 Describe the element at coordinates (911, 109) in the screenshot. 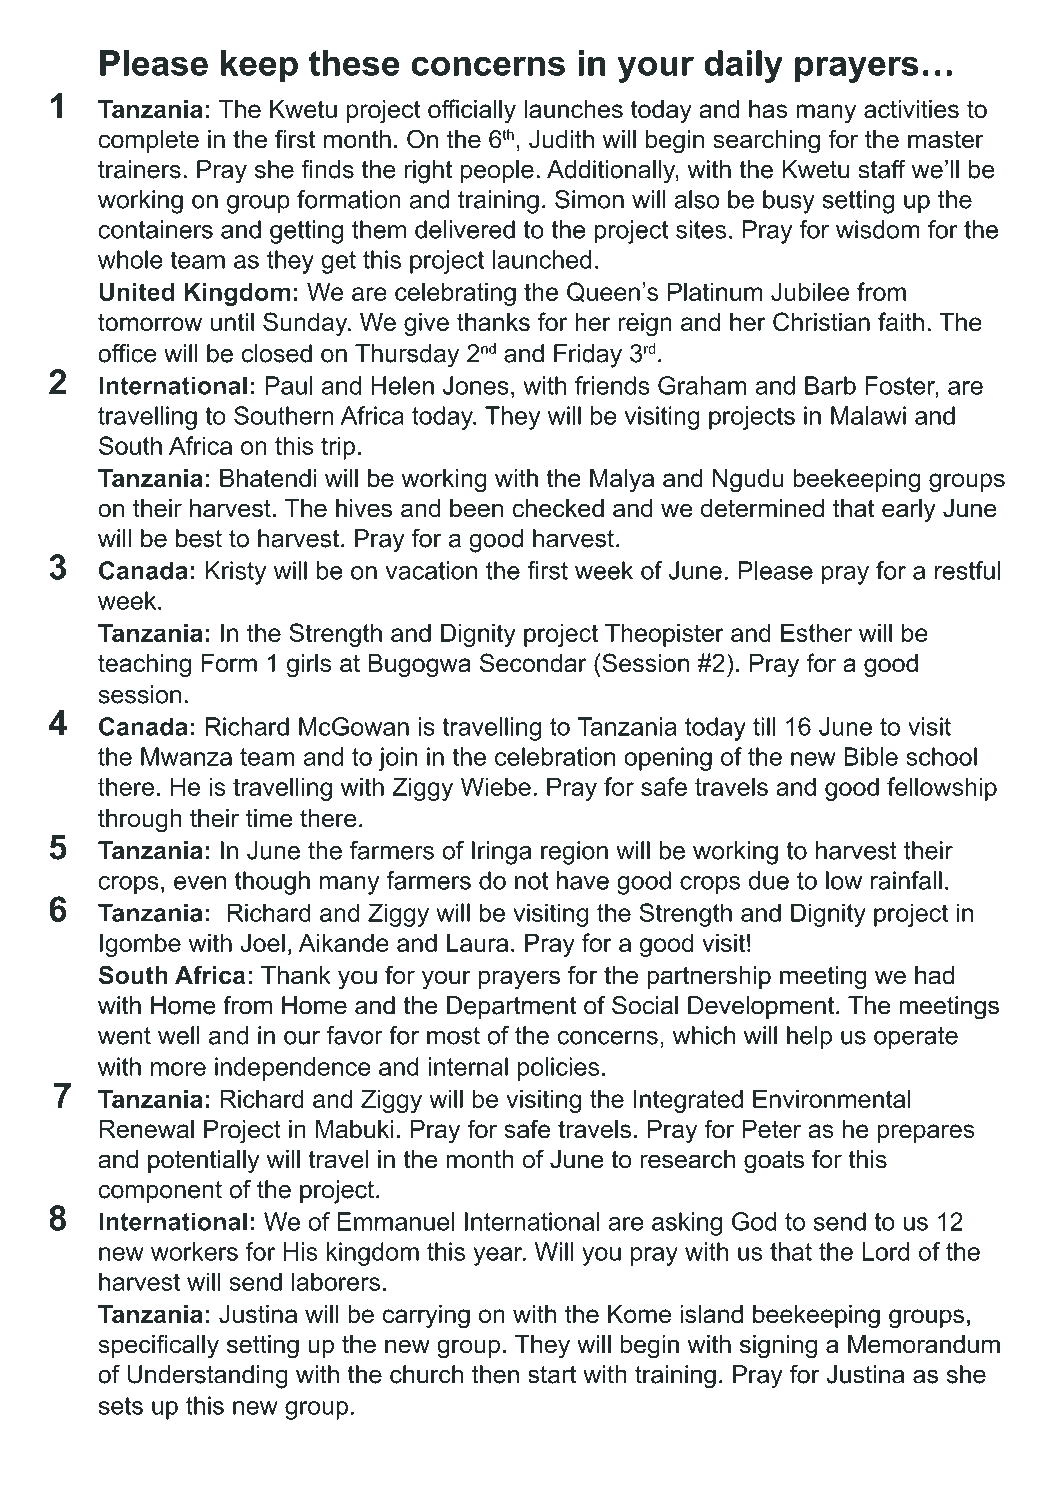

I see `activities` at that location.
